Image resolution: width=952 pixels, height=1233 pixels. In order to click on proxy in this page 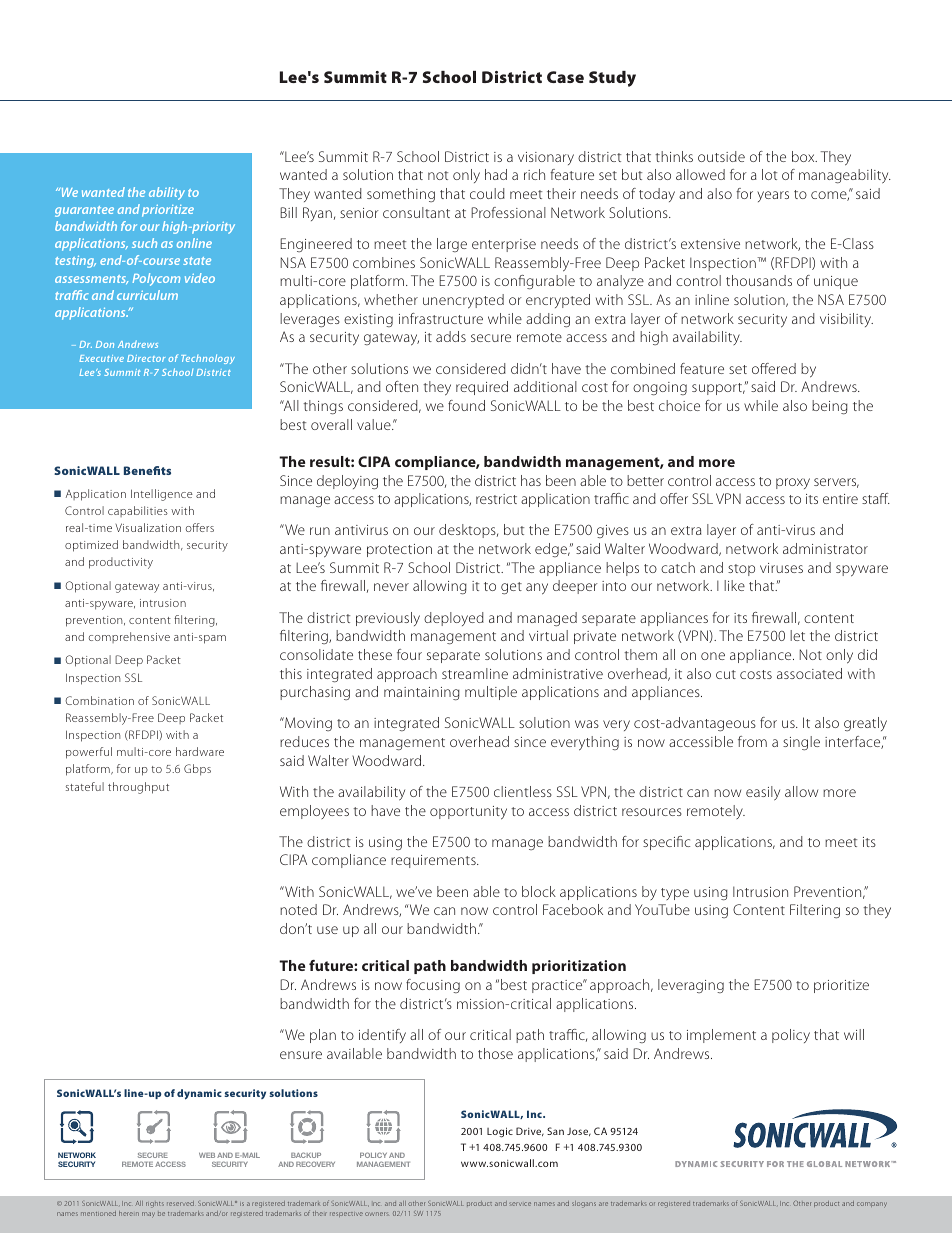, I will do `click(793, 483)`.
